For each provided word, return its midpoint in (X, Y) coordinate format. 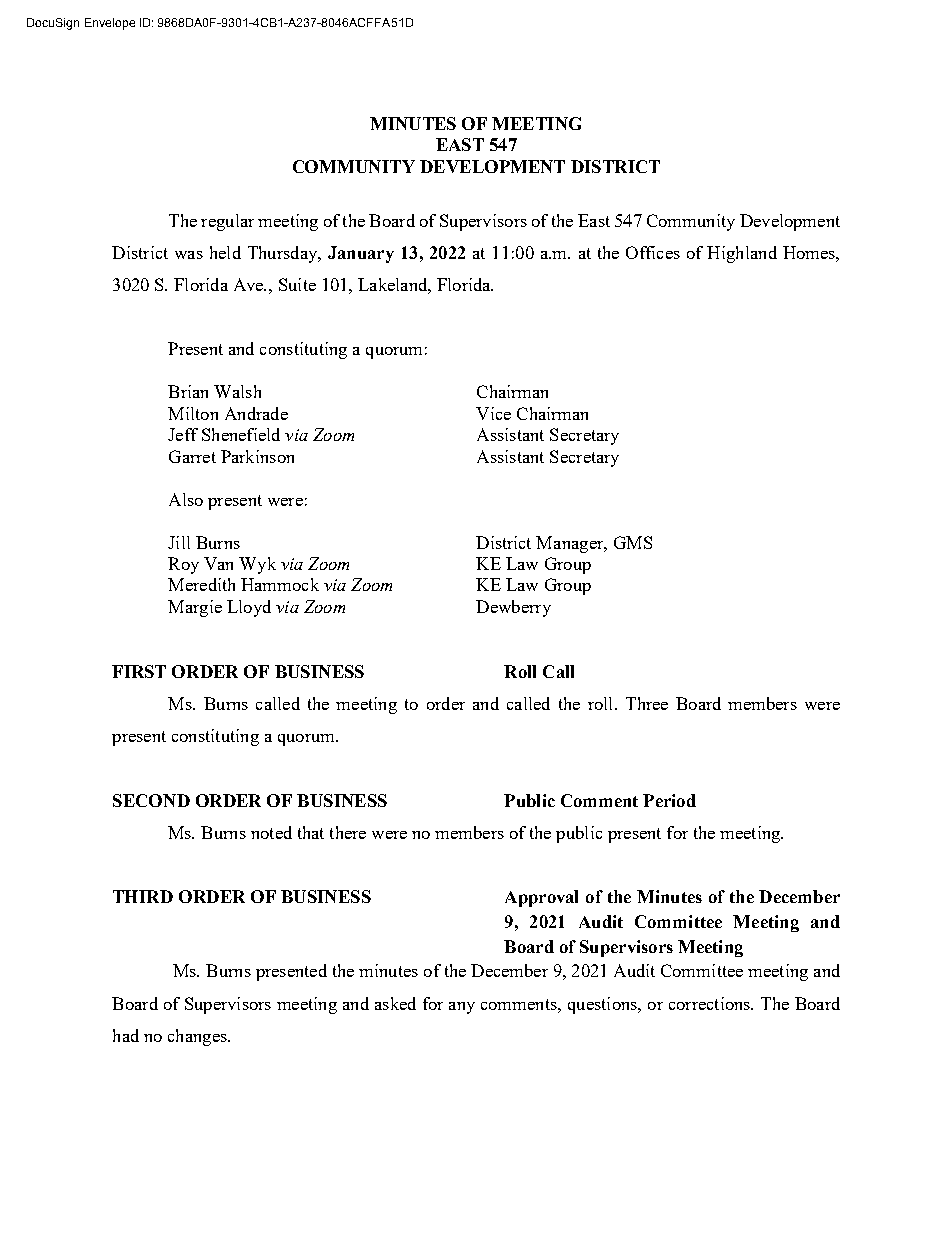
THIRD (143, 896)
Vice (493, 413)
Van (218, 563)
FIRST (139, 671)
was (189, 255)
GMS (633, 542)
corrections (711, 1003)
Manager (571, 544)
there (348, 832)
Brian (188, 391)
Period (669, 800)
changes (198, 1037)
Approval (541, 898)
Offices (653, 252)
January (361, 254)
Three (647, 703)
